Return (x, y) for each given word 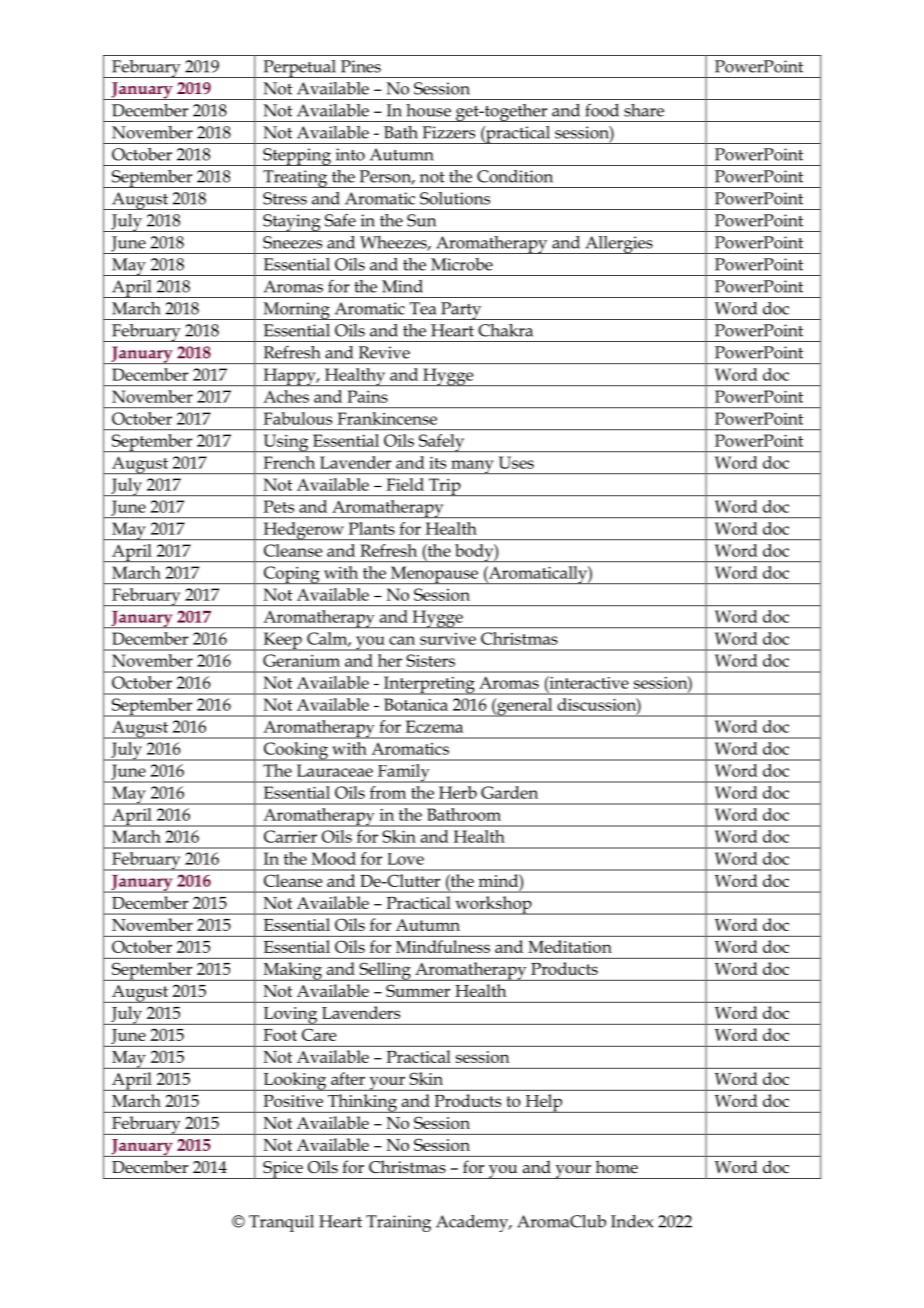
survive (448, 639)
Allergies (619, 245)
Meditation (570, 946)
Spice (283, 1170)
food (602, 110)
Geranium (301, 660)
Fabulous (298, 418)
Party (461, 311)
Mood (334, 858)
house (428, 110)
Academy (473, 1223)
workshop (493, 905)
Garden (509, 792)
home (617, 1166)
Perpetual (299, 69)
